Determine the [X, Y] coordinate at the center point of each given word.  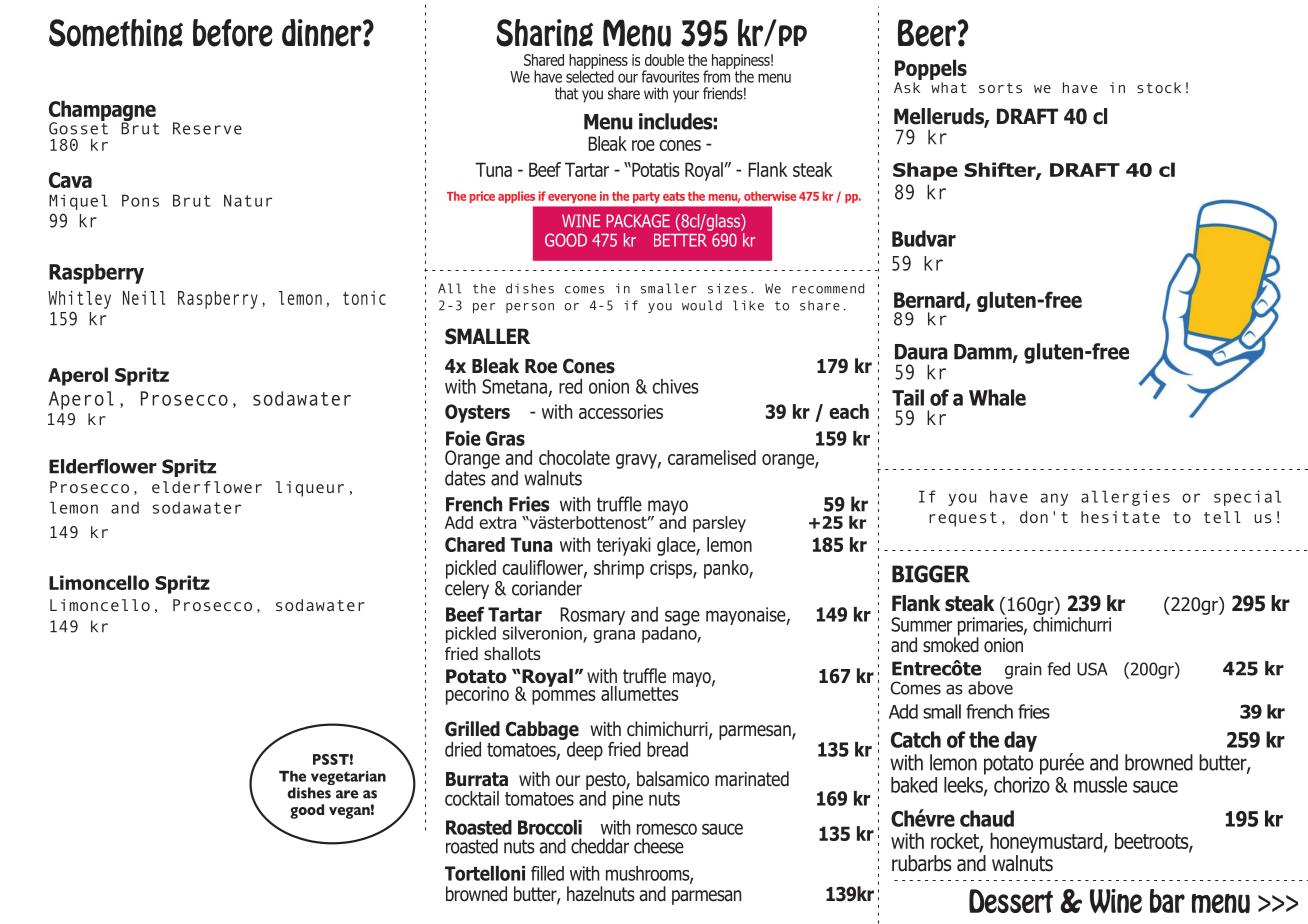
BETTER [680, 240]
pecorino [477, 695]
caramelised [712, 457]
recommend [828, 288]
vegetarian [347, 779]
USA [1092, 669]
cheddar [600, 846]
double [664, 60]
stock [1159, 87]
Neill [144, 298]
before [232, 33]
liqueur [310, 489]
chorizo [1022, 783]
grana [614, 636]
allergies [1125, 498]
